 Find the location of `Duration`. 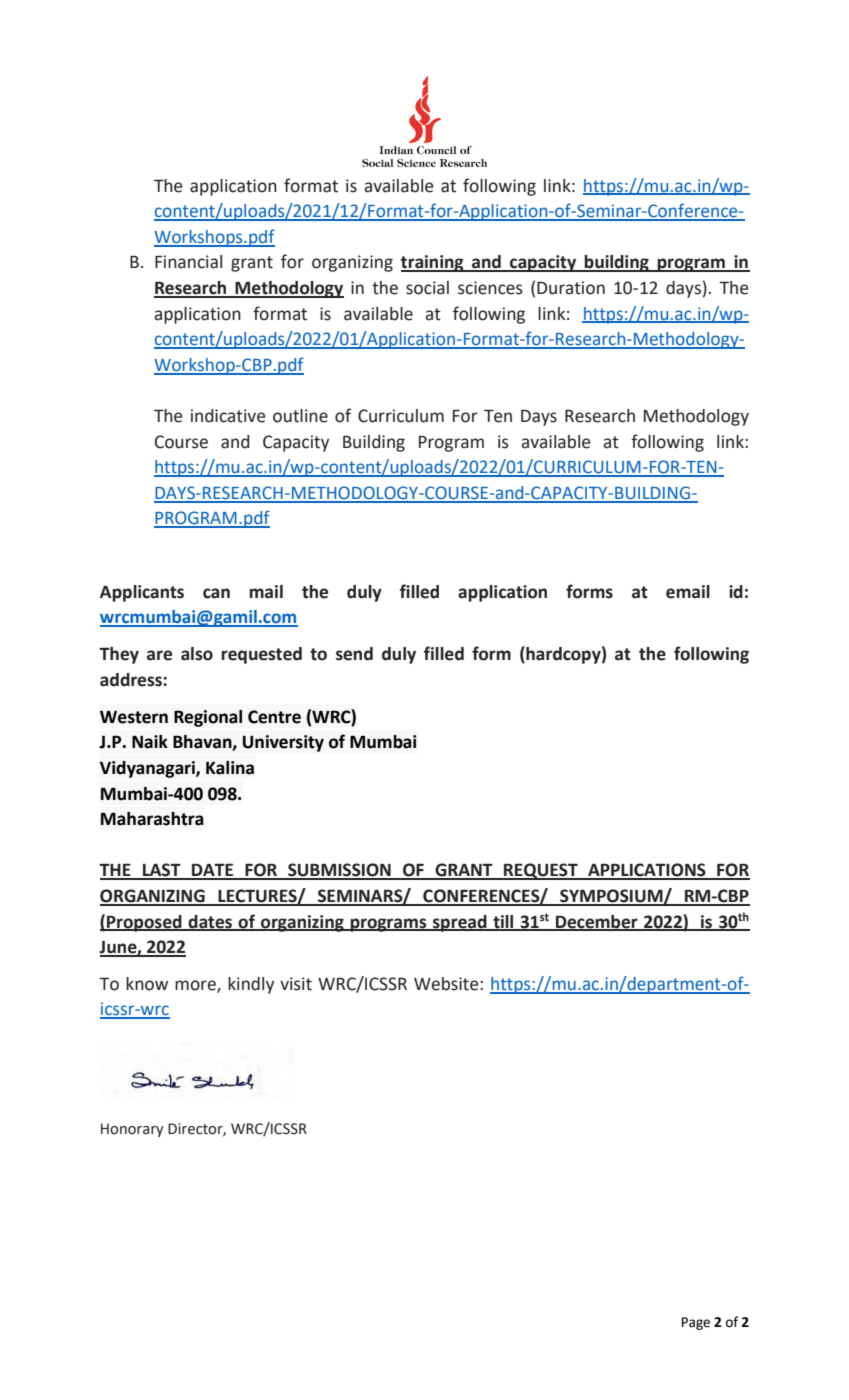

Duration is located at coordinates (571, 288).
